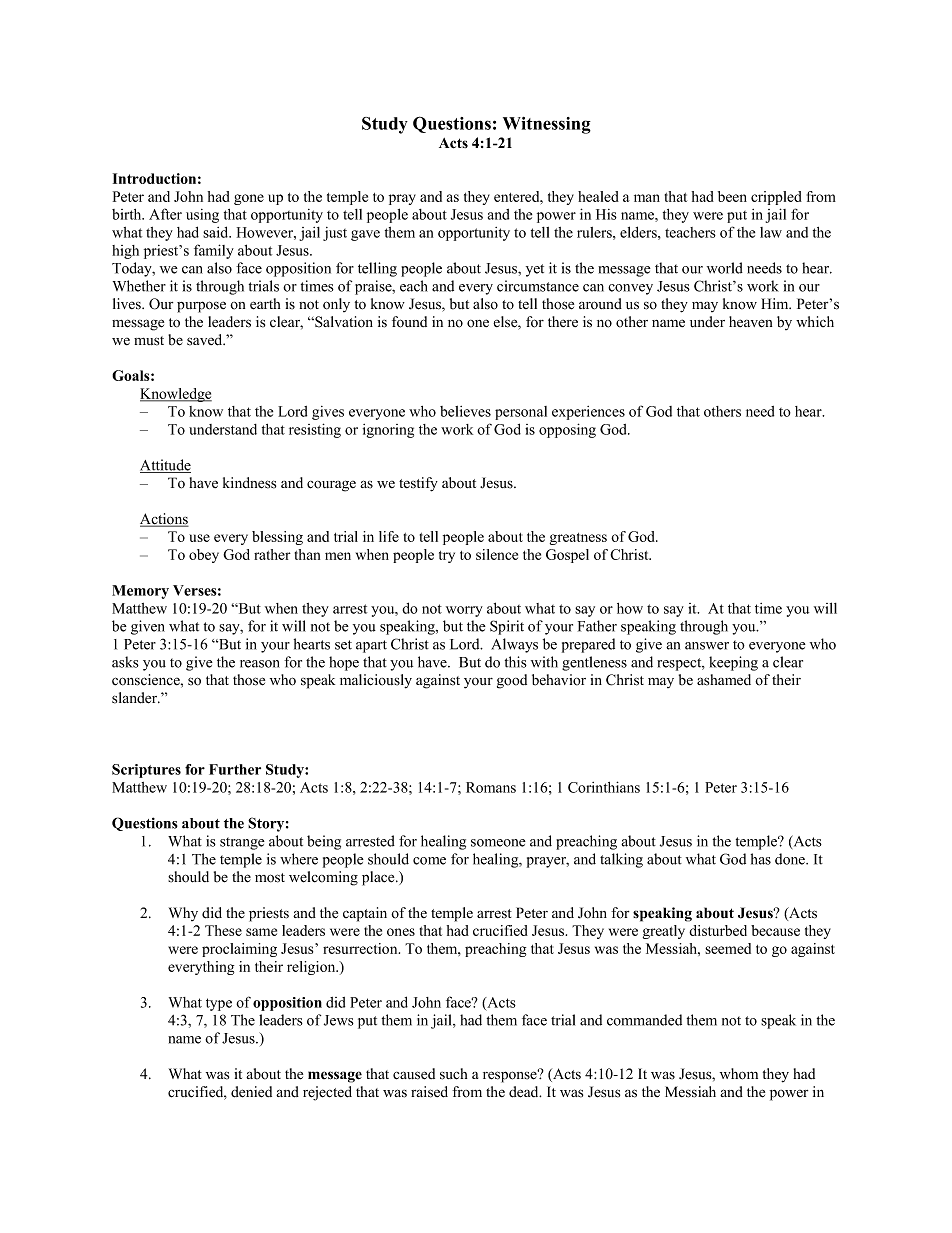 This page has width=952, height=1233. What do you see at coordinates (707, 646) in the page?
I see `answer` at bounding box center [707, 646].
